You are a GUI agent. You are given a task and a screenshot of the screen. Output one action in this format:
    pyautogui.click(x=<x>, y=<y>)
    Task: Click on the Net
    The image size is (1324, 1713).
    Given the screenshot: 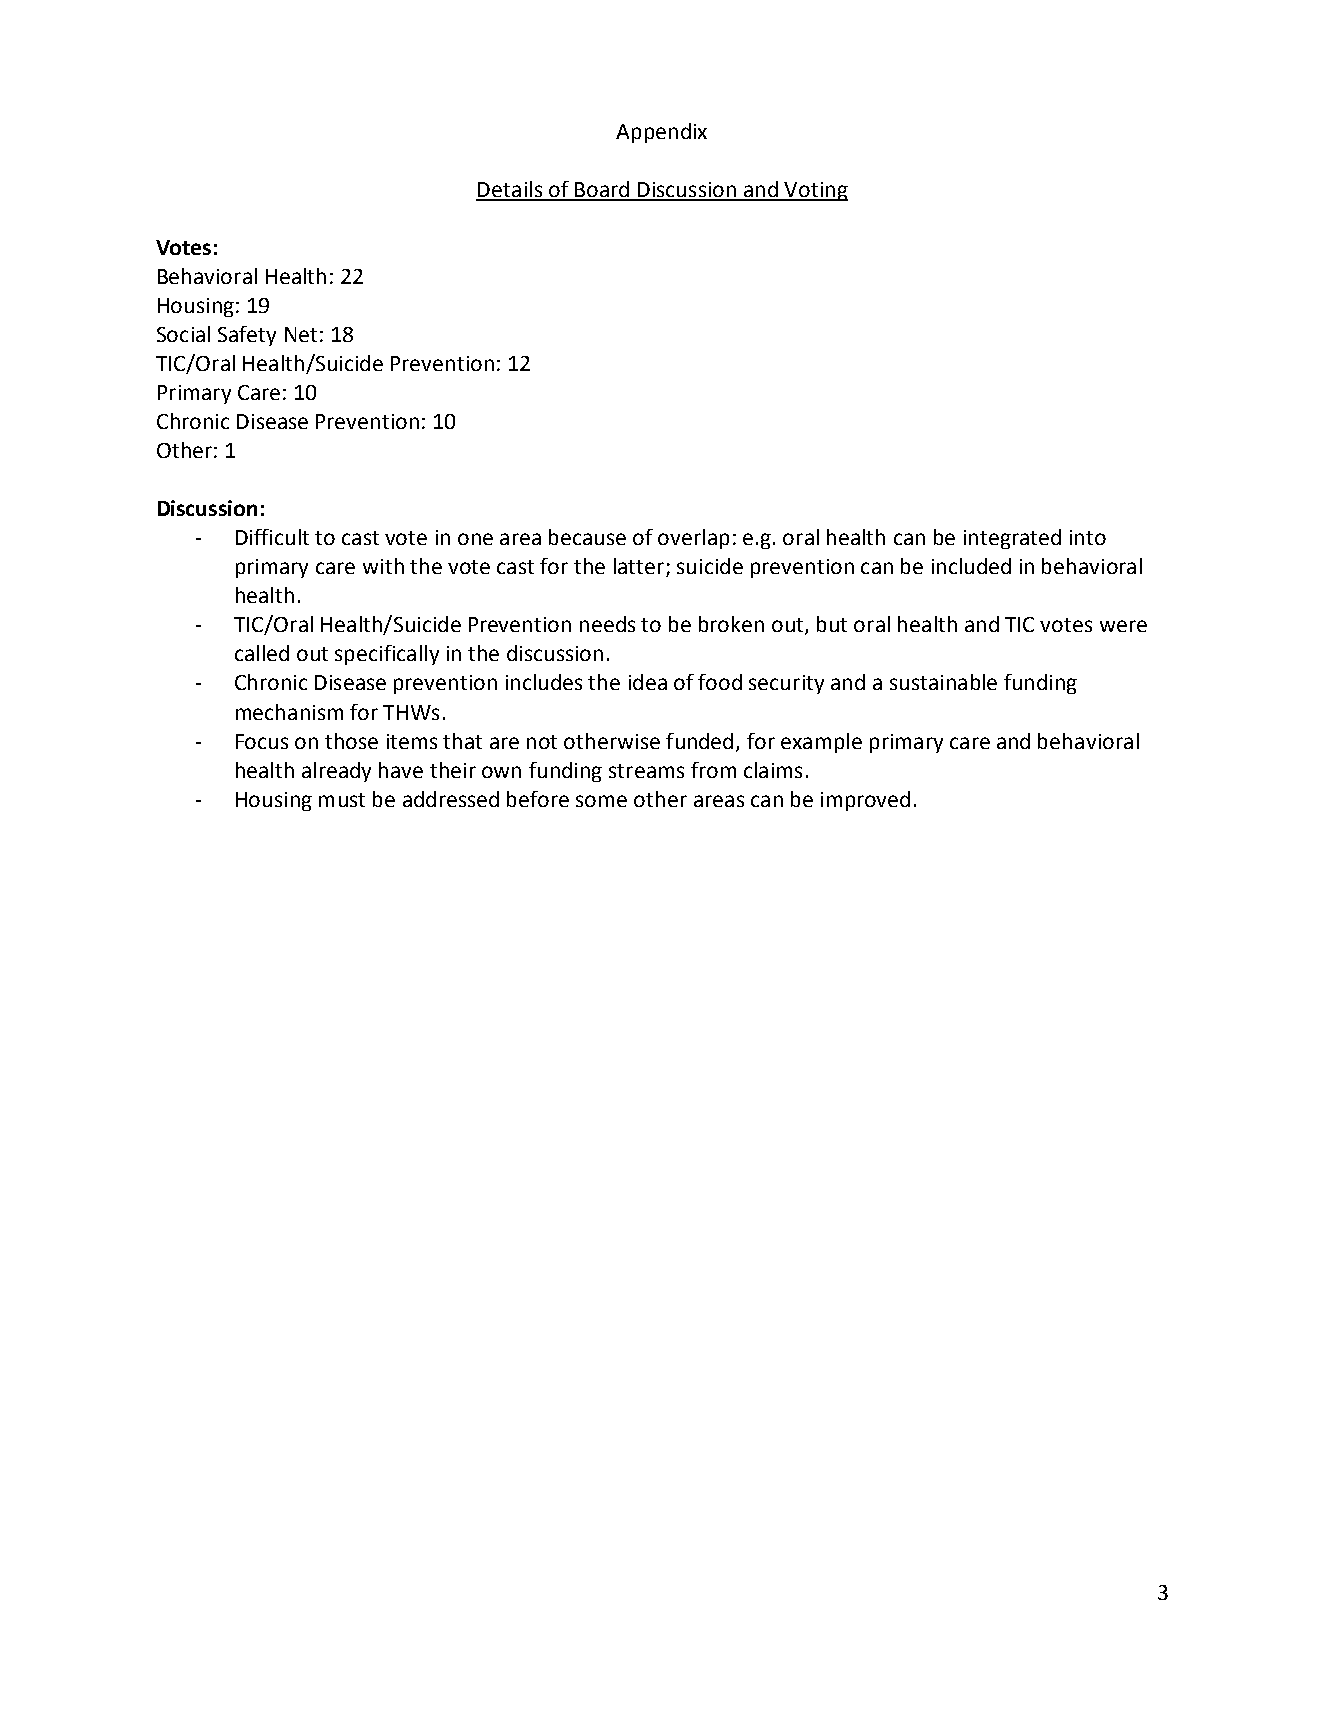 What is the action you would take?
    pyautogui.click(x=301, y=334)
